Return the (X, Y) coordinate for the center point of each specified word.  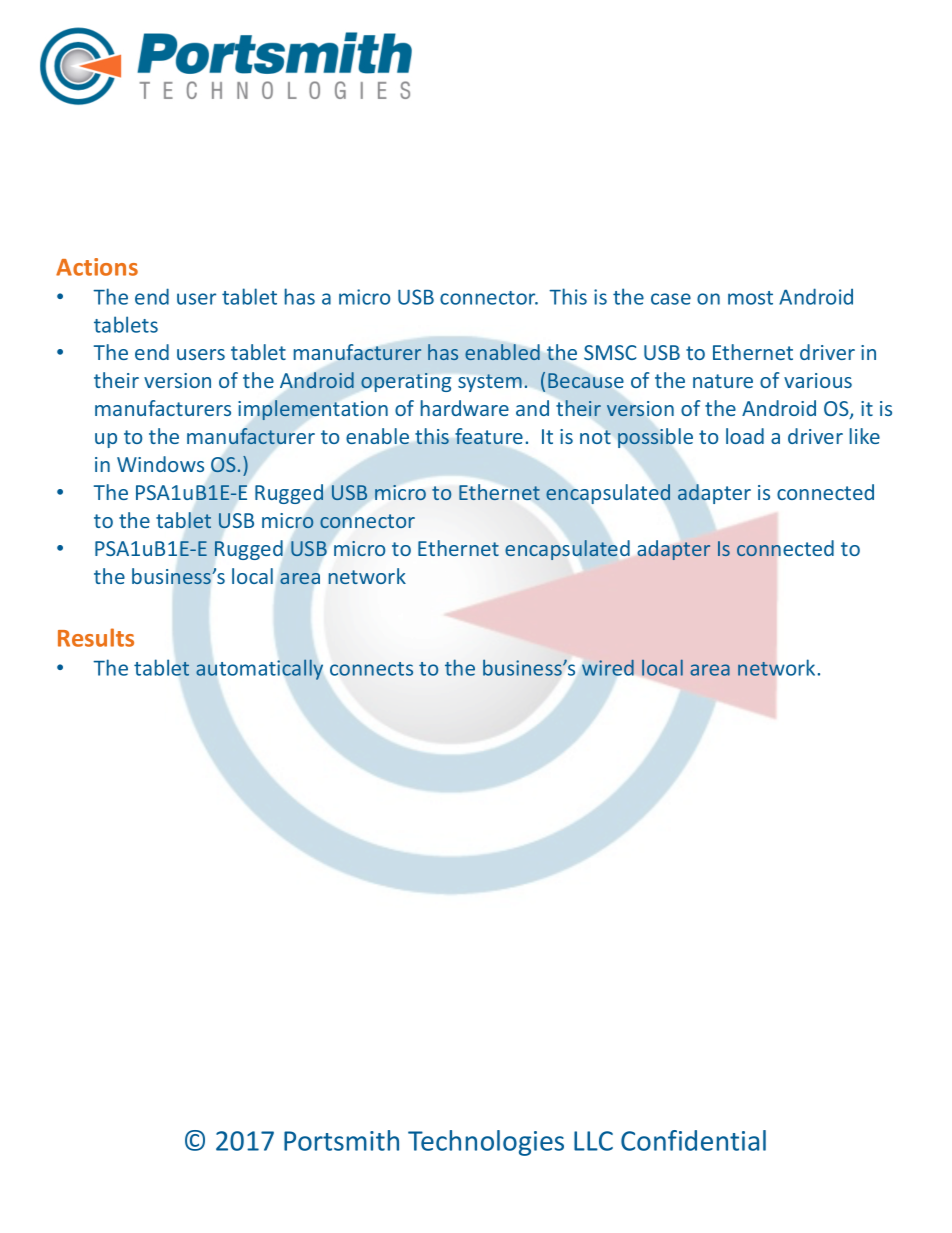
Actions (97, 267)
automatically (259, 669)
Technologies (486, 1143)
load (745, 436)
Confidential (693, 1140)
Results (96, 637)
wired (608, 668)
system (490, 383)
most (750, 298)
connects (371, 669)
